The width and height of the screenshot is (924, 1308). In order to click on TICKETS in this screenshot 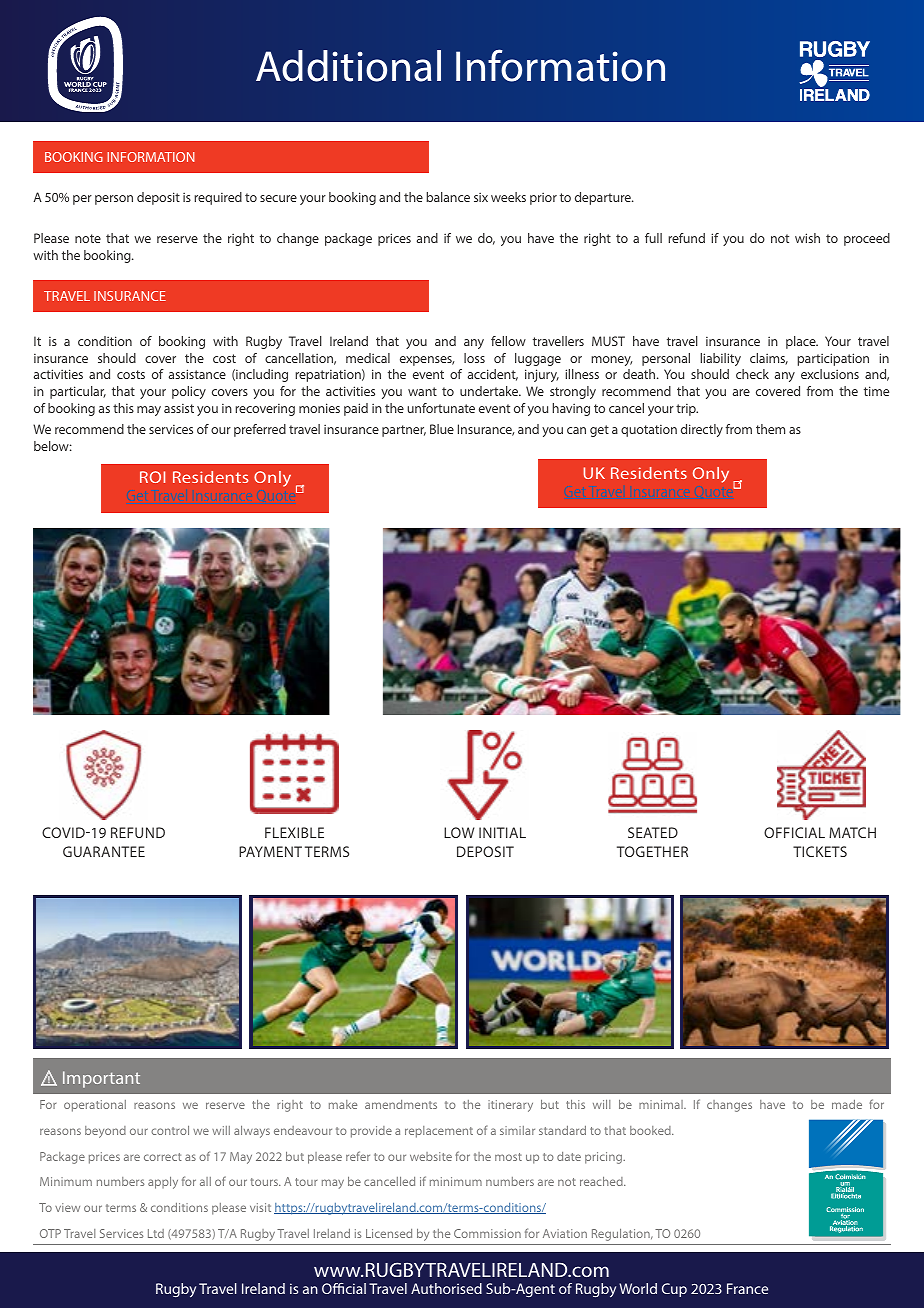, I will do `click(820, 851)`.
